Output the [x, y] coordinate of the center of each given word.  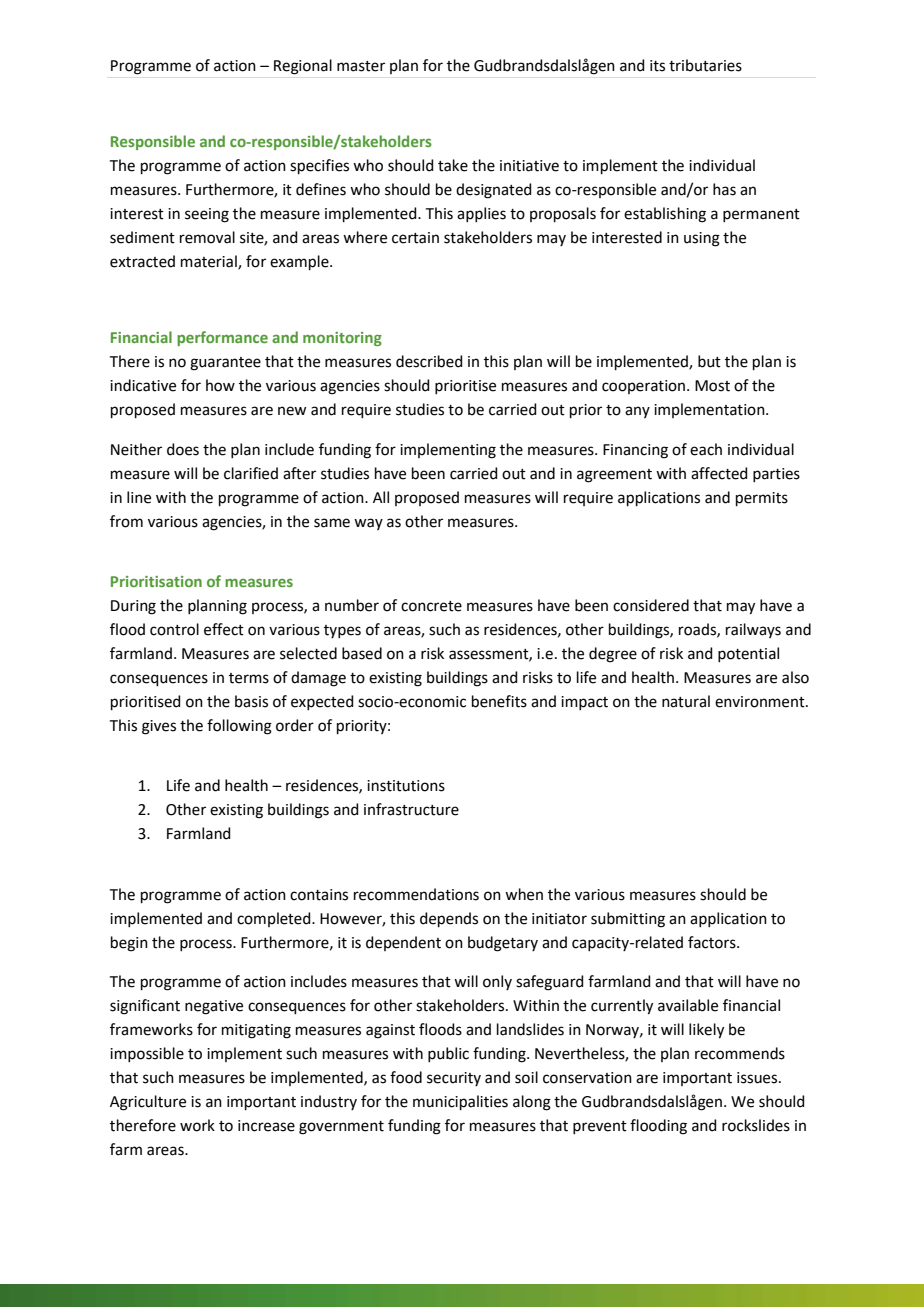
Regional [303, 67]
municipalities [460, 1102]
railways [753, 630]
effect [224, 629]
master [361, 66]
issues [758, 1078]
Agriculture [148, 1103]
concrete [431, 606]
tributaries [705, 65]
